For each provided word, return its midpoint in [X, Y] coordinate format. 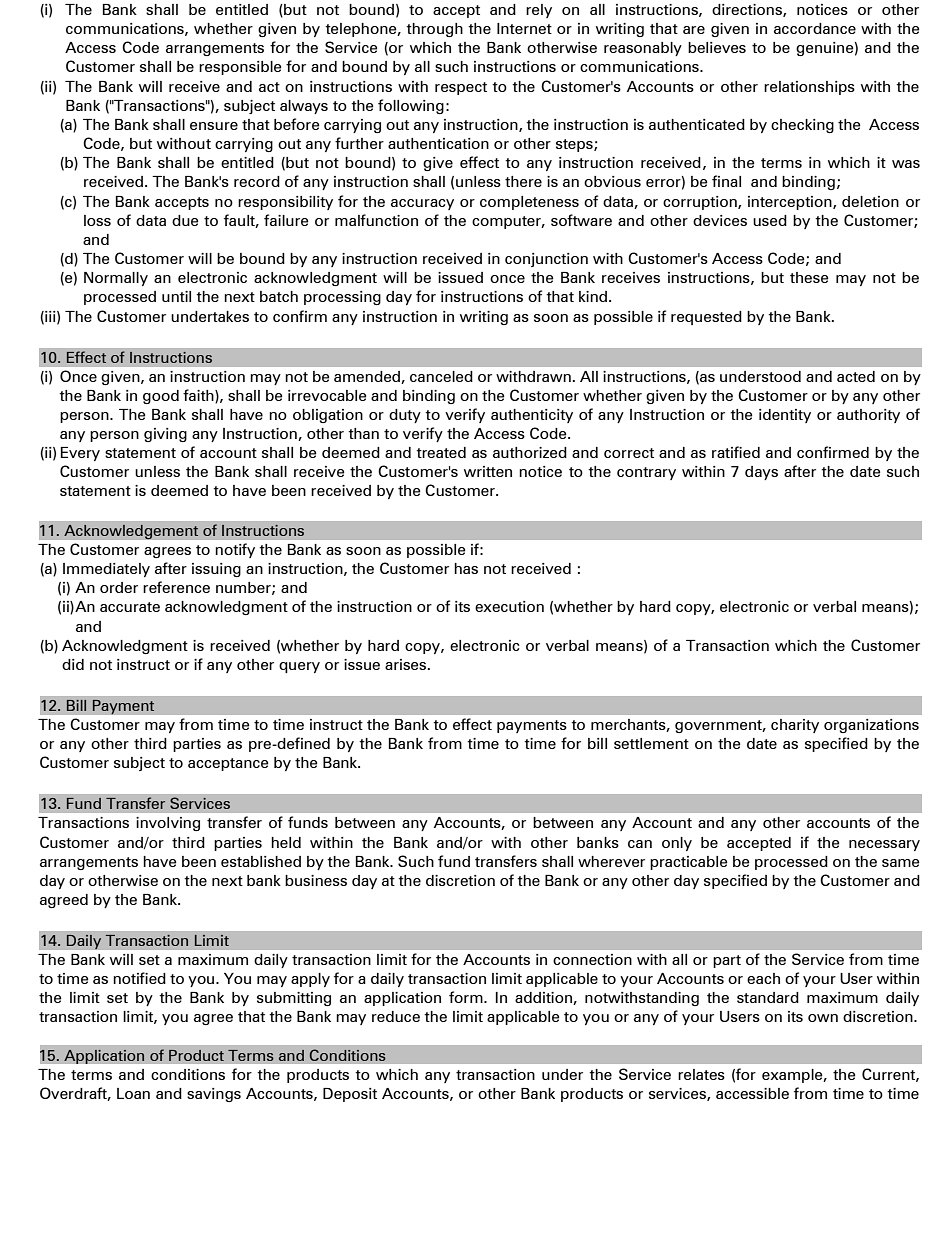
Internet [524, 28]
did [73, 664]
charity [795, 726]
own [823, 1018]
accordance [815, 28]
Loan [133, 1093]
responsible [240, 68]
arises [407, 664]
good [161, 397]
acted [856, 376]
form [467, 997]
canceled [441, 376]
